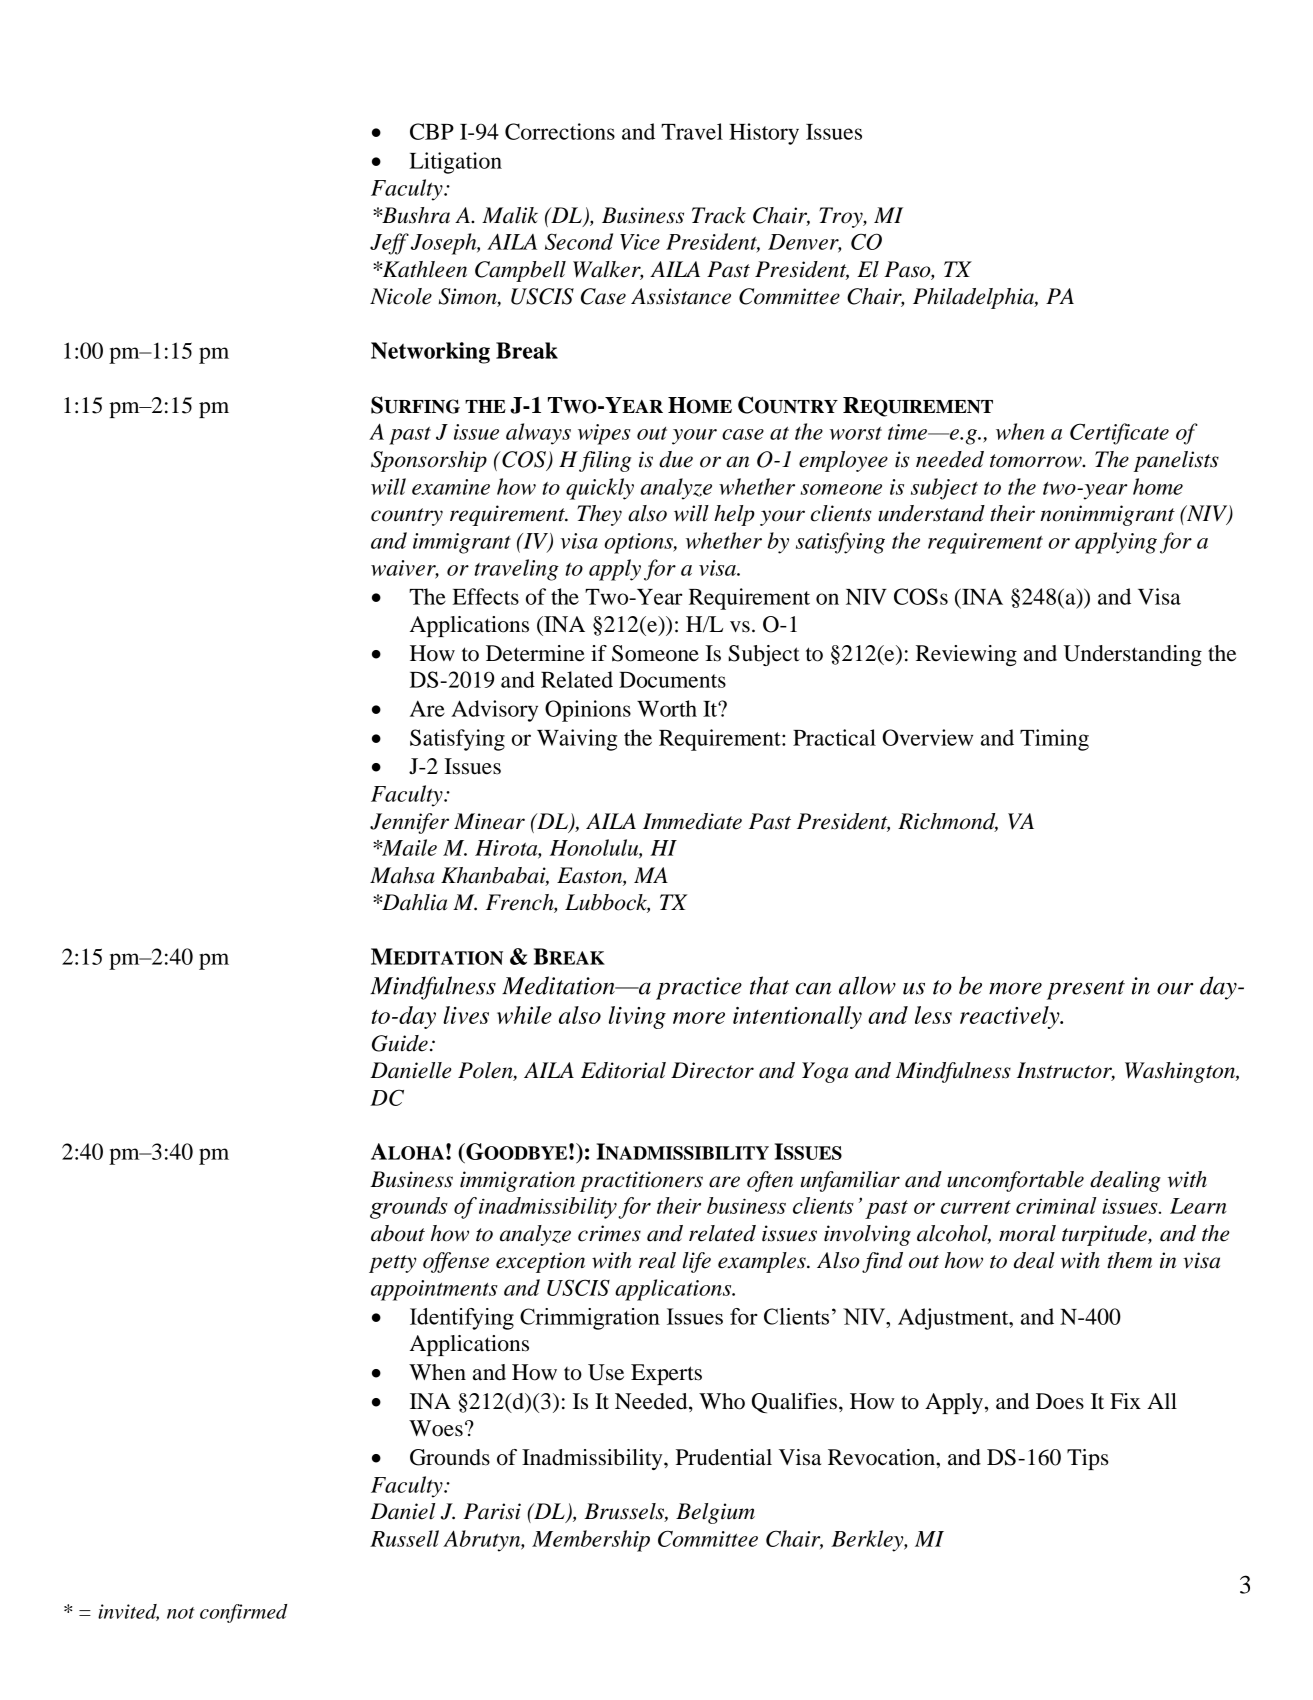 The width and height of the screenshot is (1313, 1700). I want to click on Jennifer, so click(409, 823).
